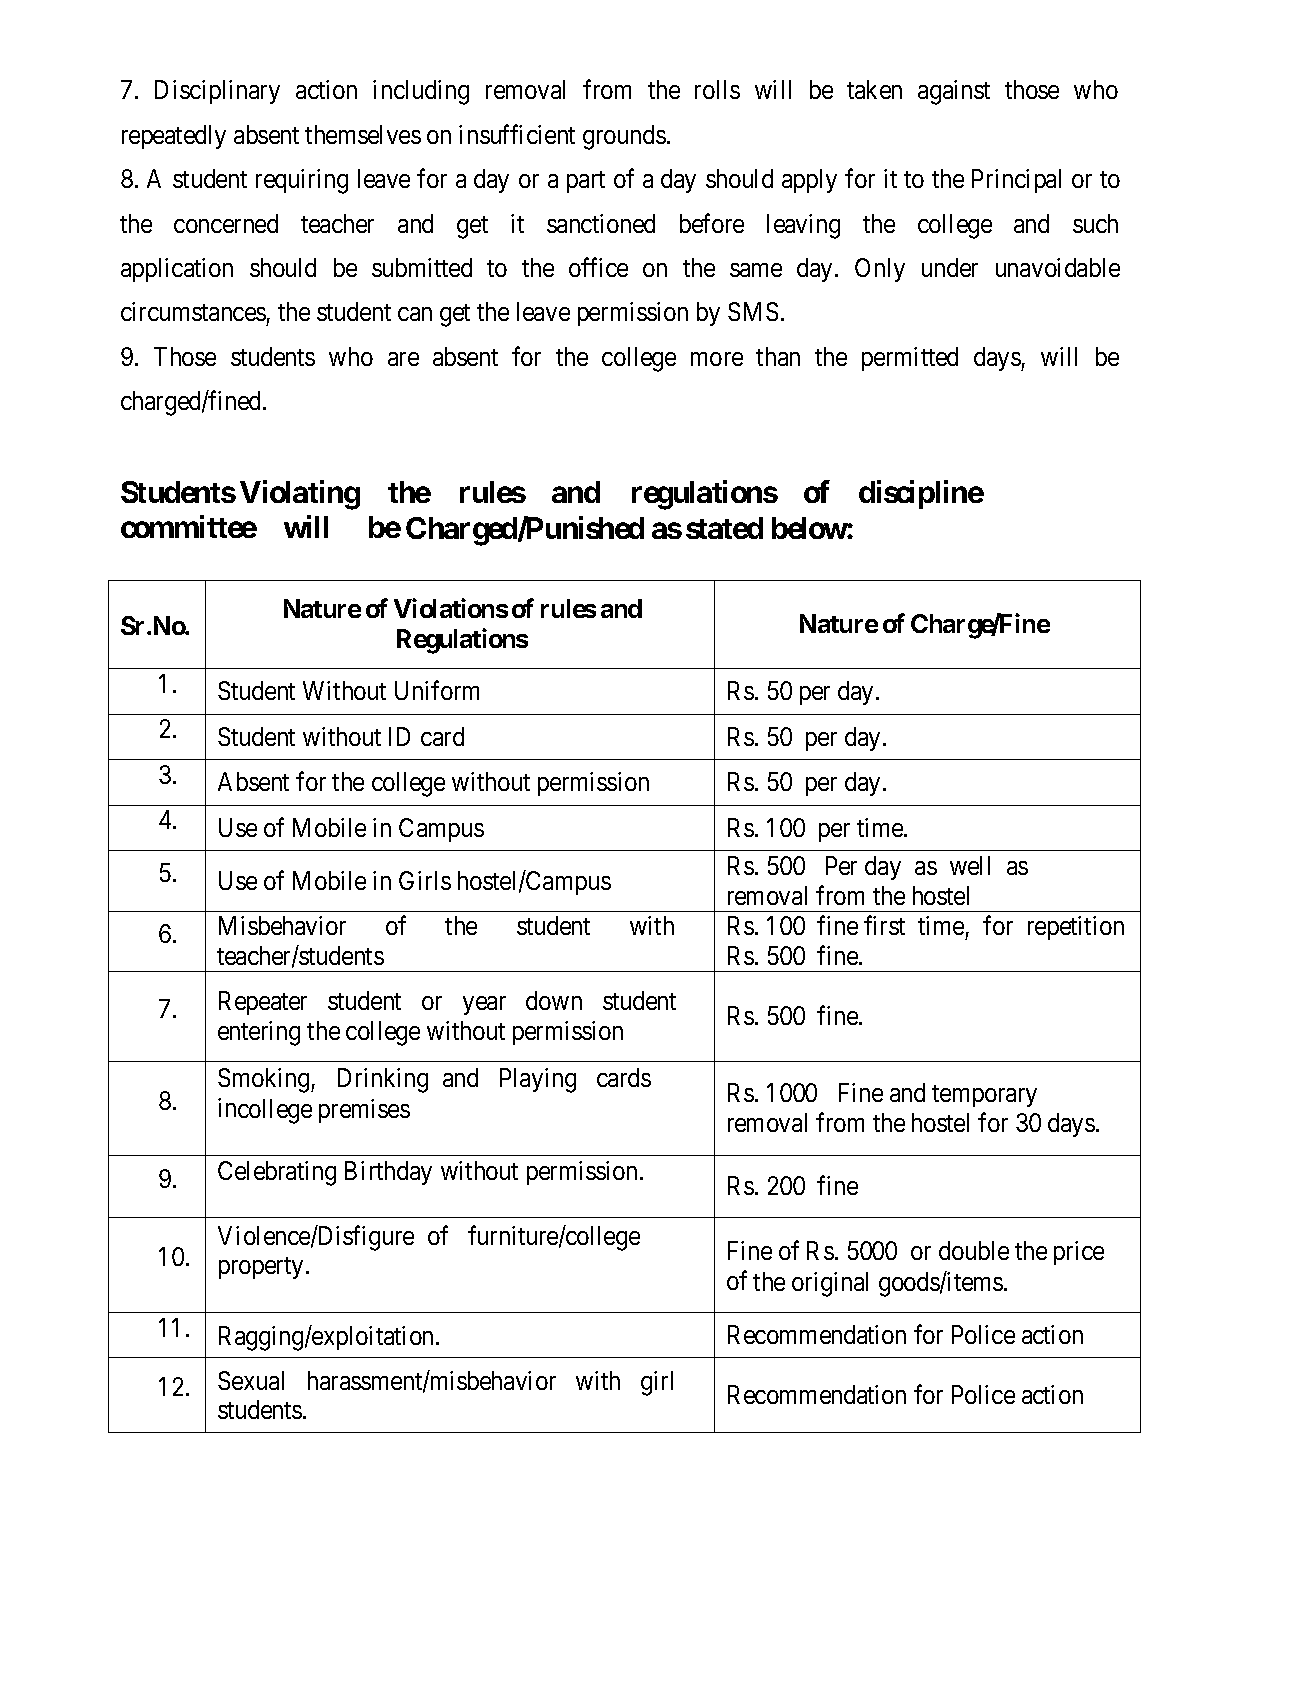 The width and height of the screenshot is (1313, 1700). I want to click on grounds, so click(624, 137).
